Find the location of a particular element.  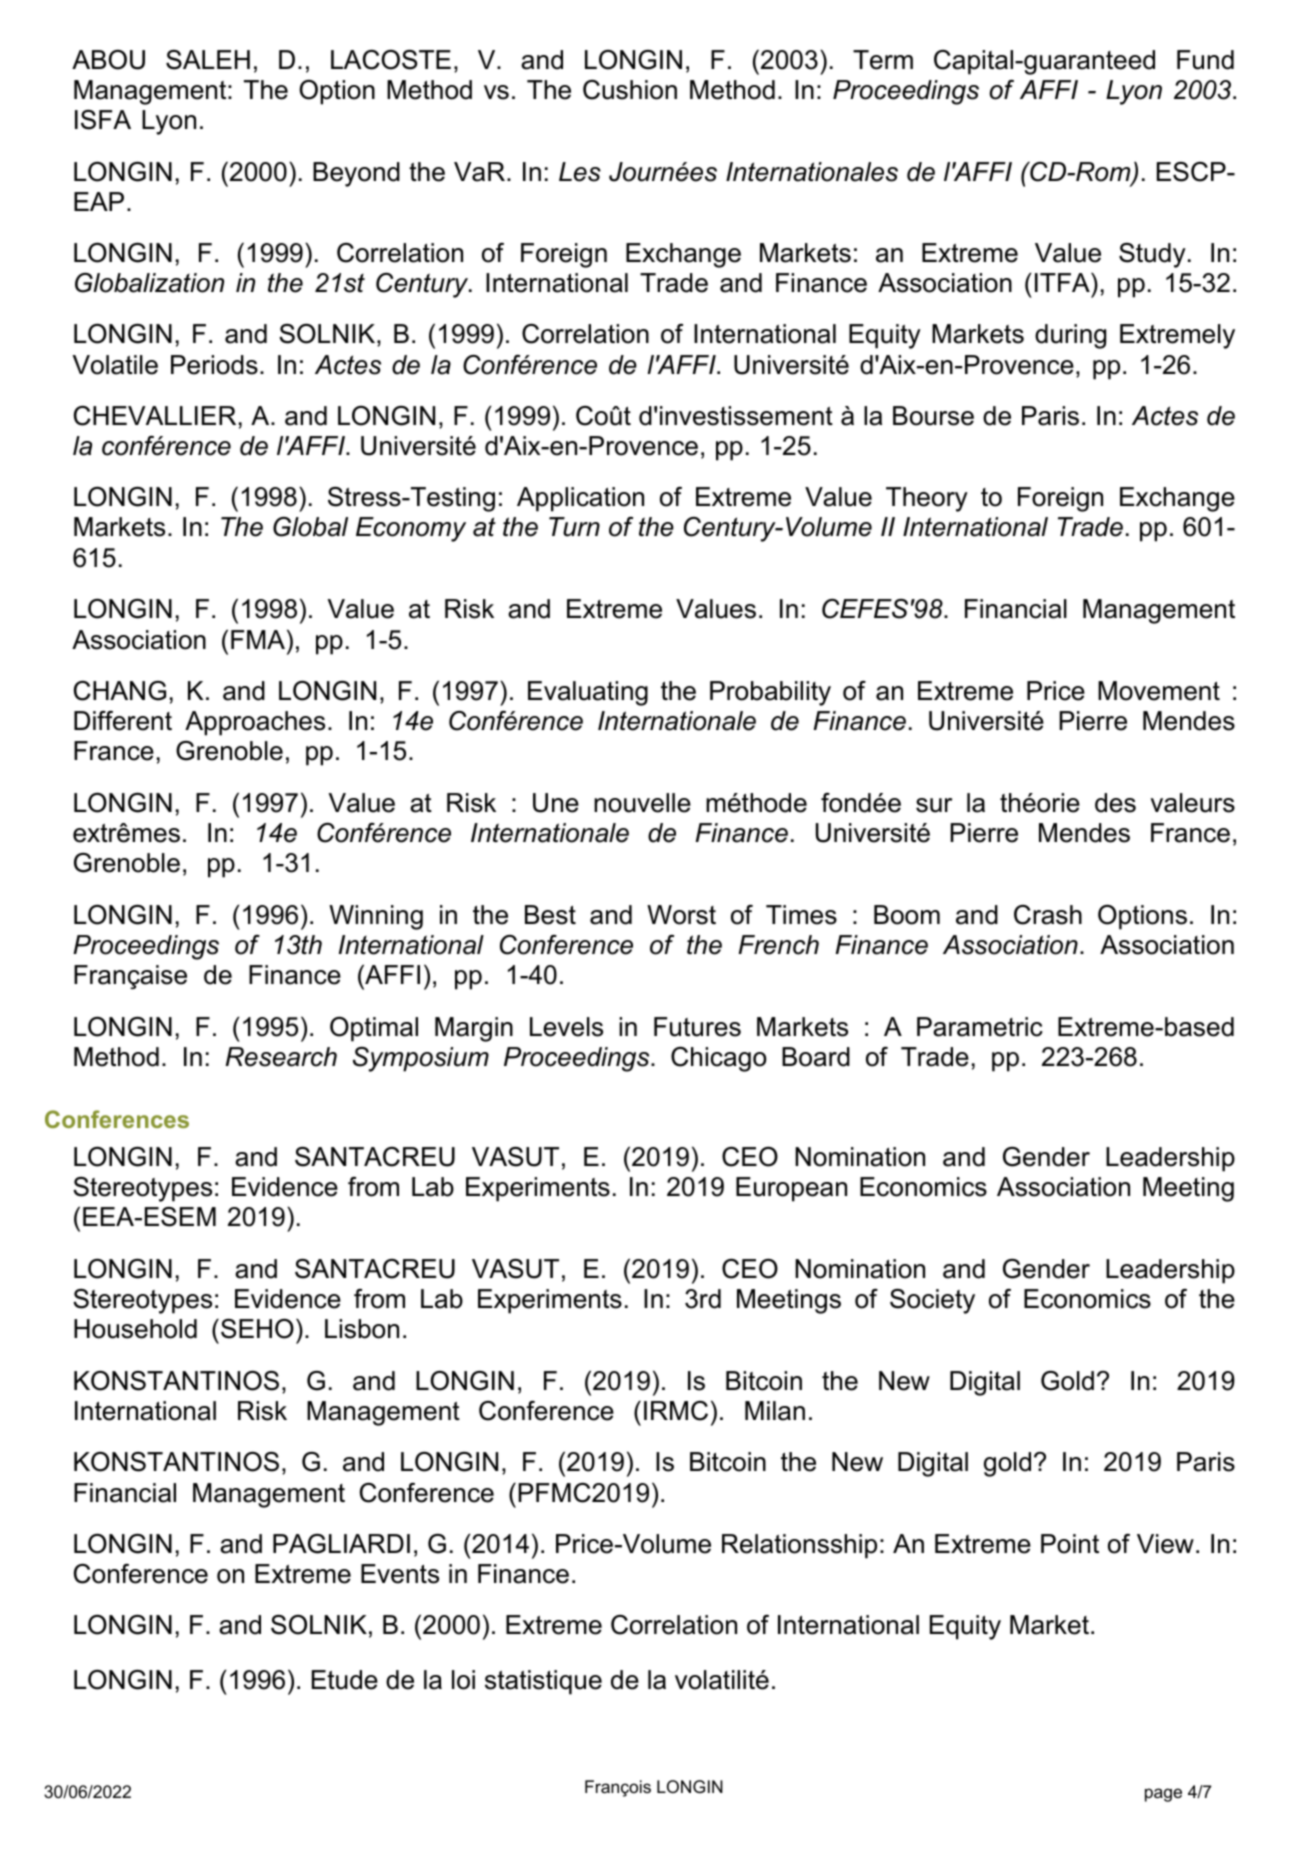

Etude is located at coordinates (345, 1680).
